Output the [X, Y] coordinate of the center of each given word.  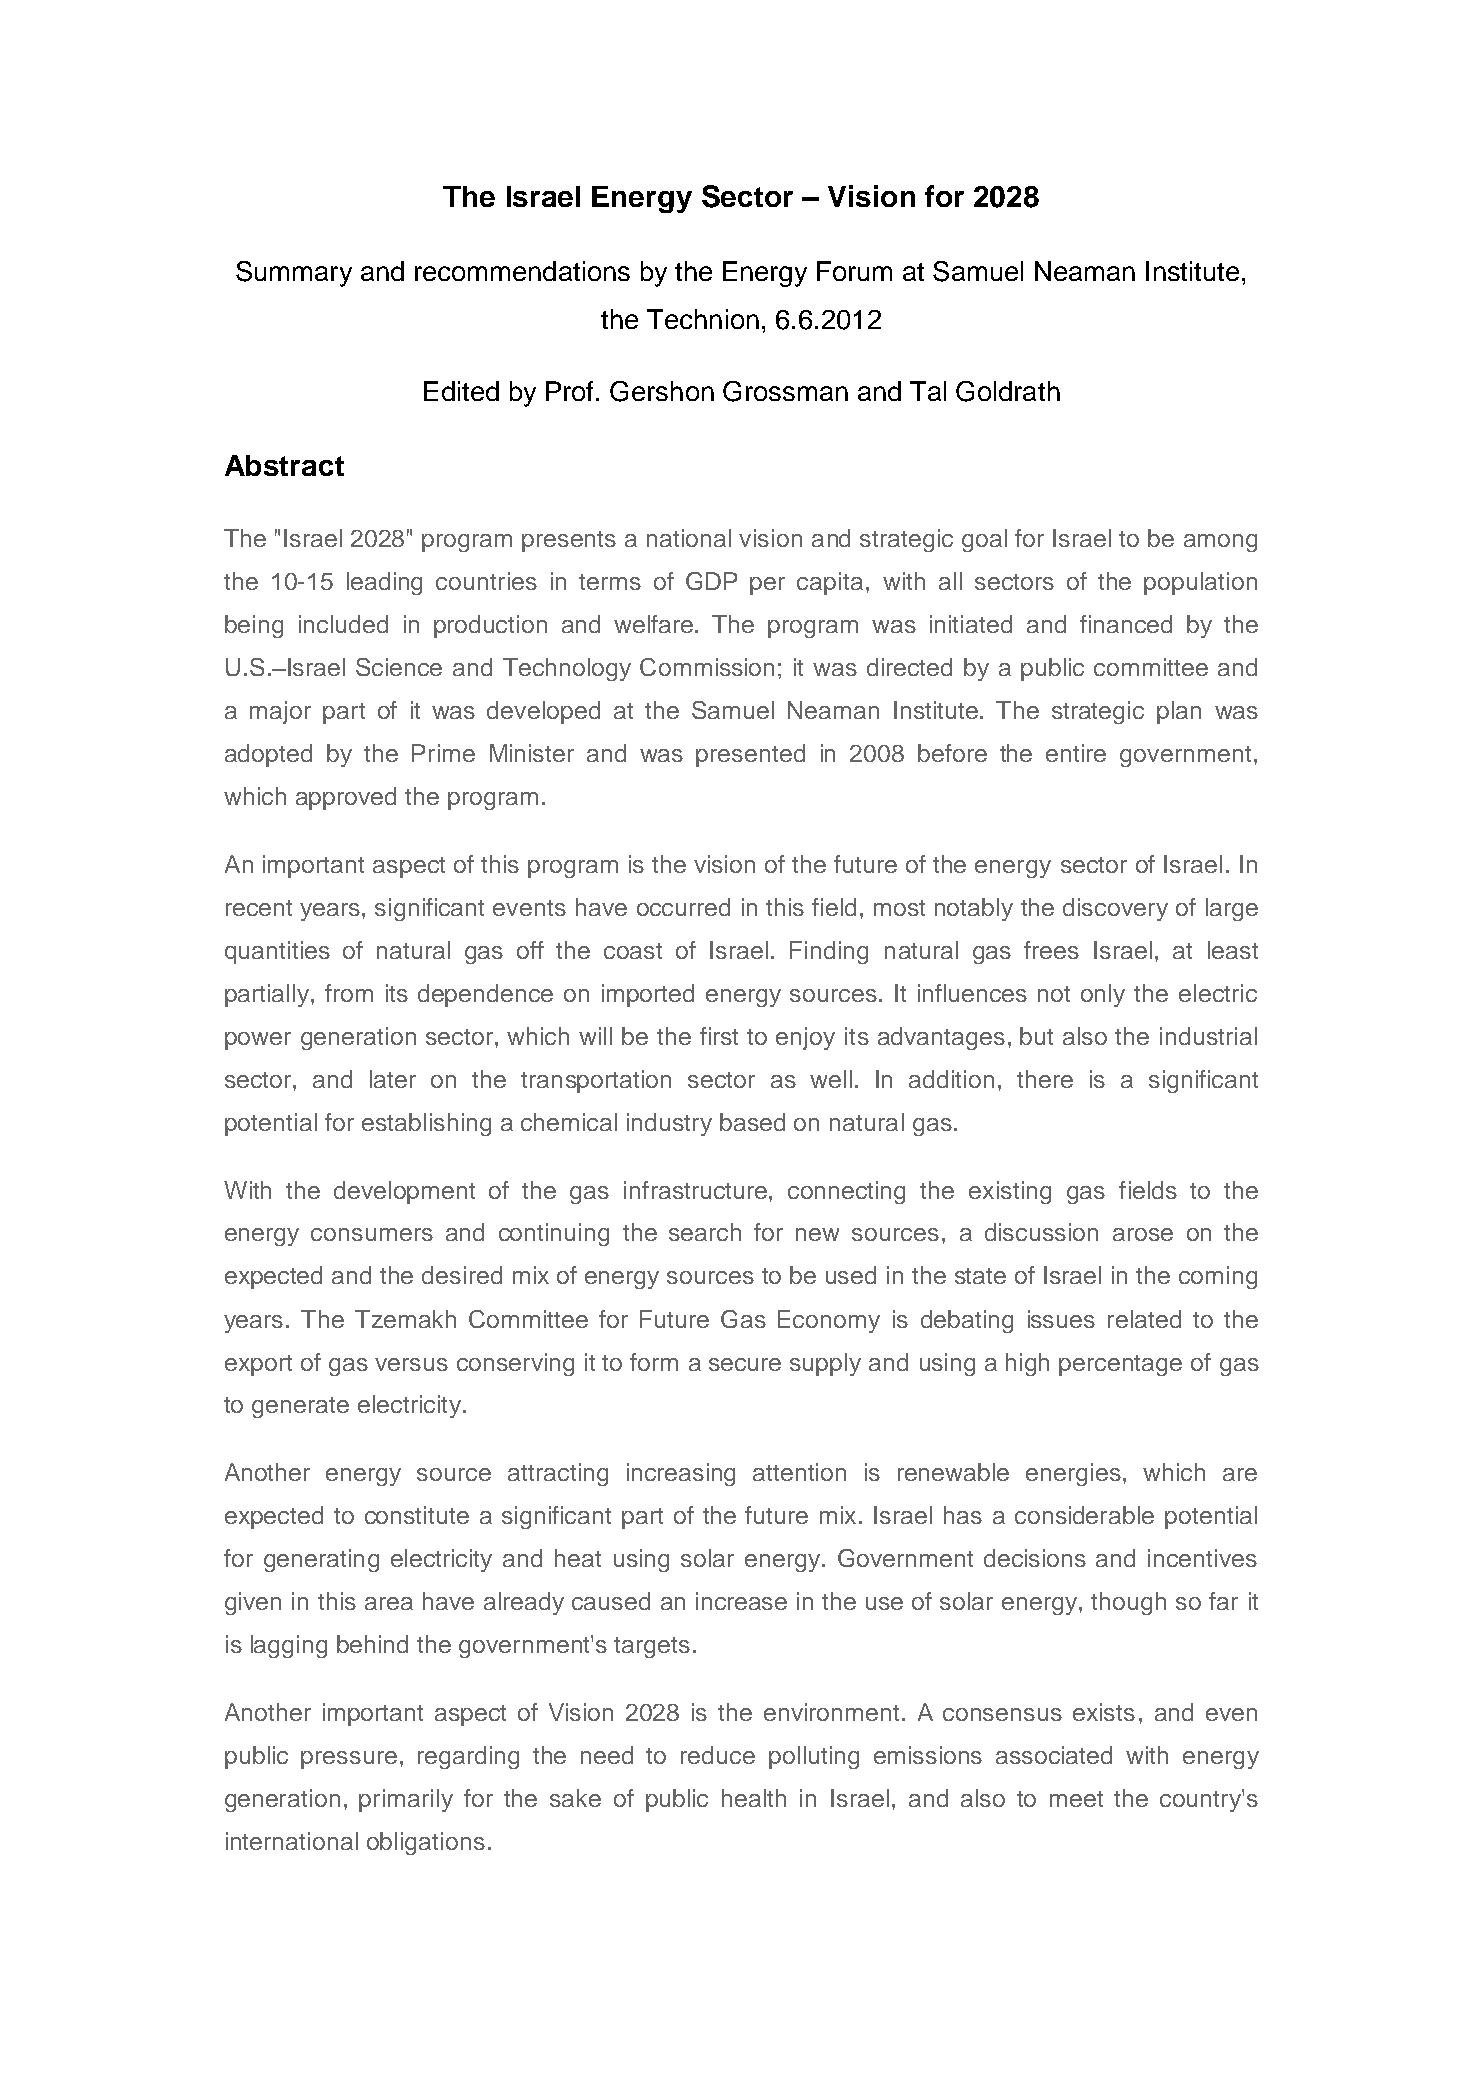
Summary [294, 274]
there [1045, 1079]
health [754, 1798]
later [393, 1079]
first [719, 1036]
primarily [406, 1800]
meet [1076, 1799]
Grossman [785, 391]
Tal [928, 391]
